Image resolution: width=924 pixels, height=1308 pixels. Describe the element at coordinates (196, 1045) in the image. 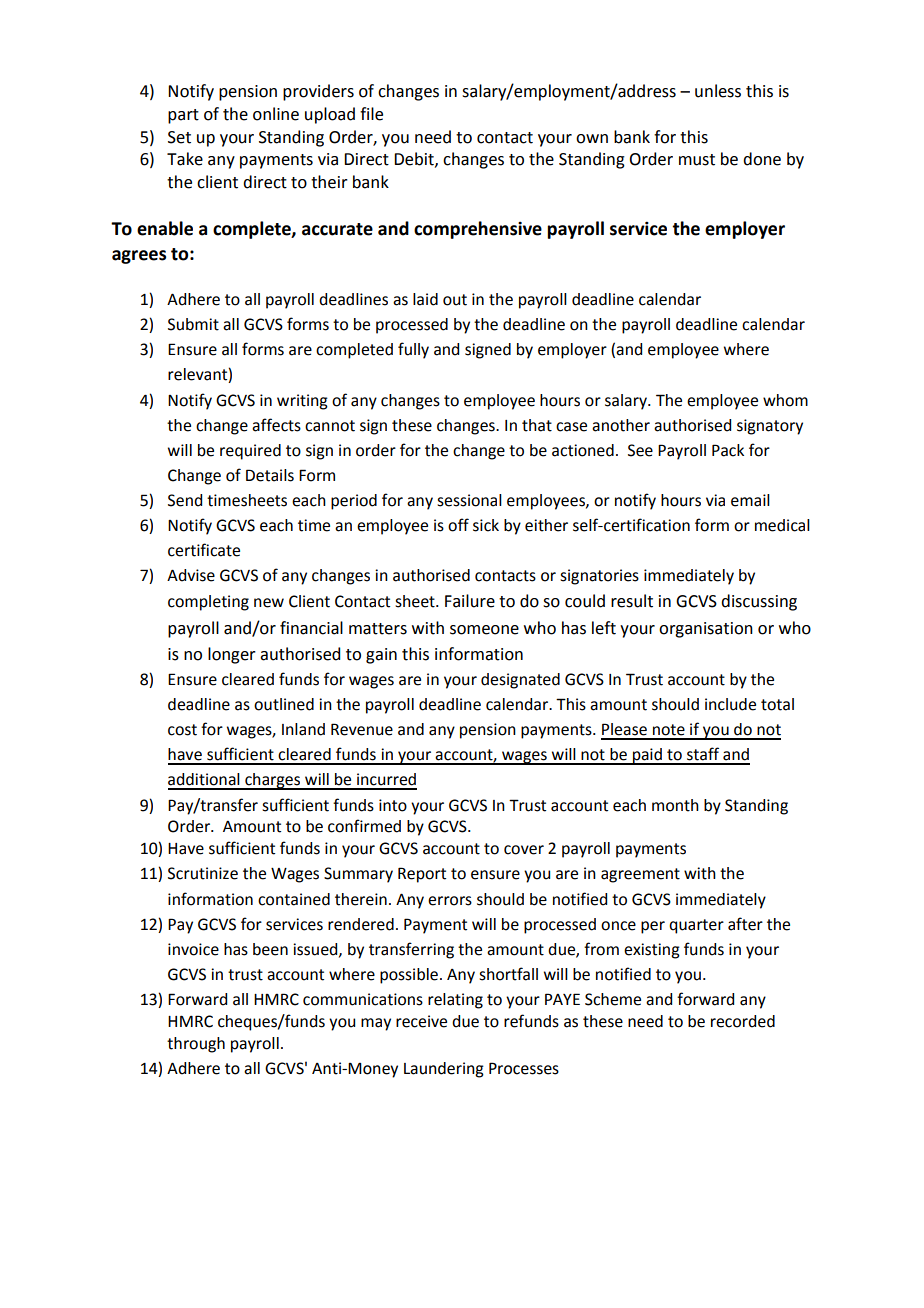

I see `through` at that location.
